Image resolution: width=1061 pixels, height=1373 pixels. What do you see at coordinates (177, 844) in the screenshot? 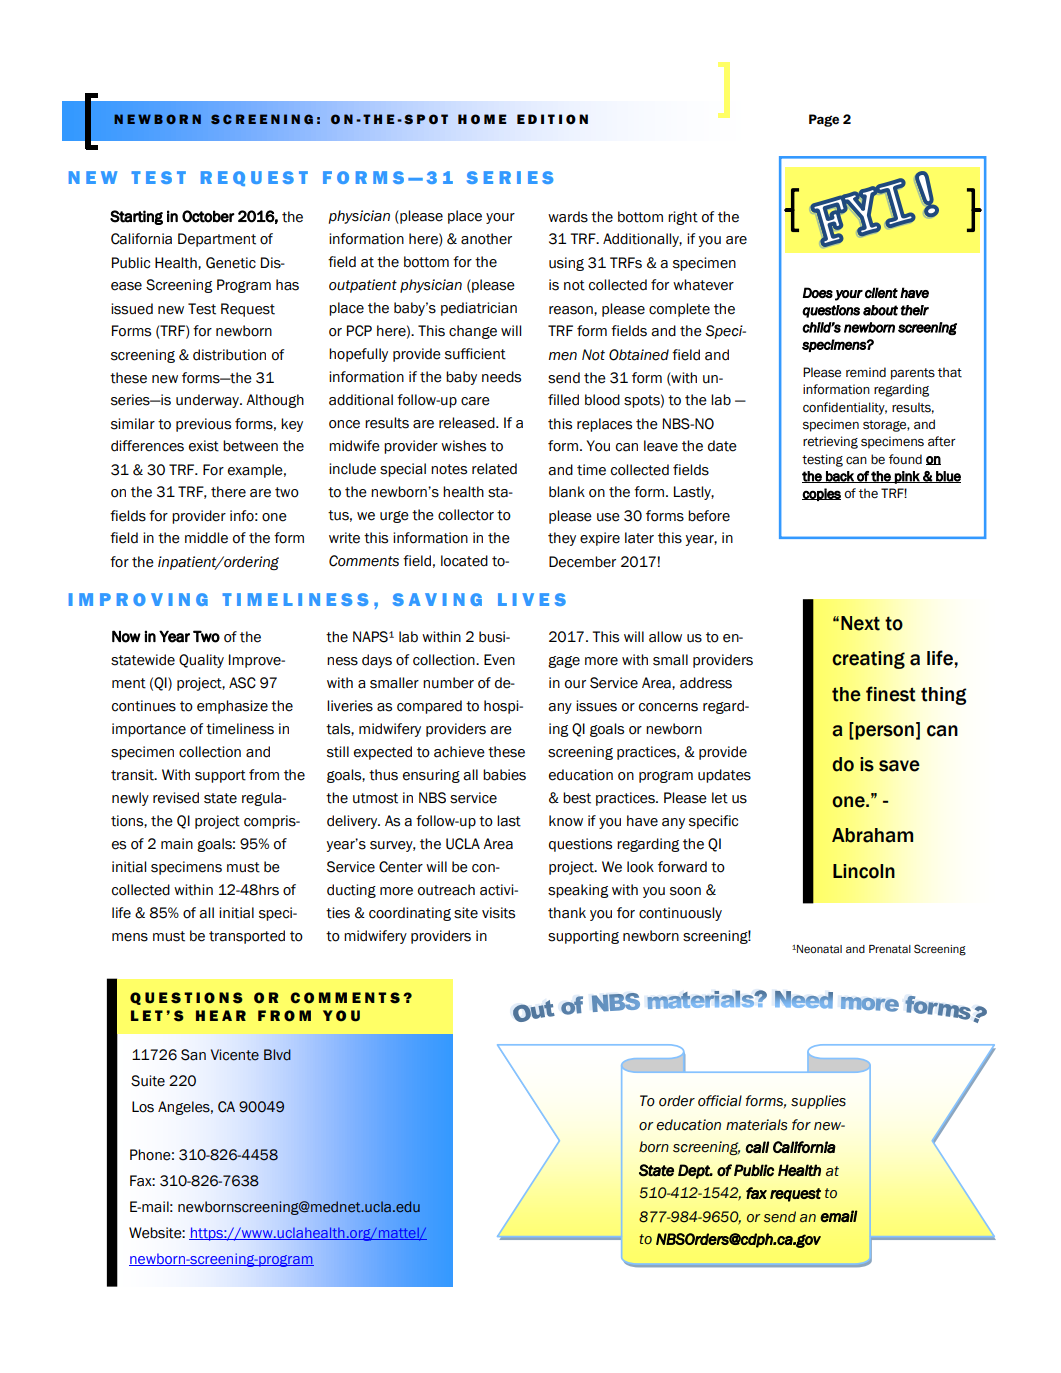
I see `main` at bounding box center [177, 844].
